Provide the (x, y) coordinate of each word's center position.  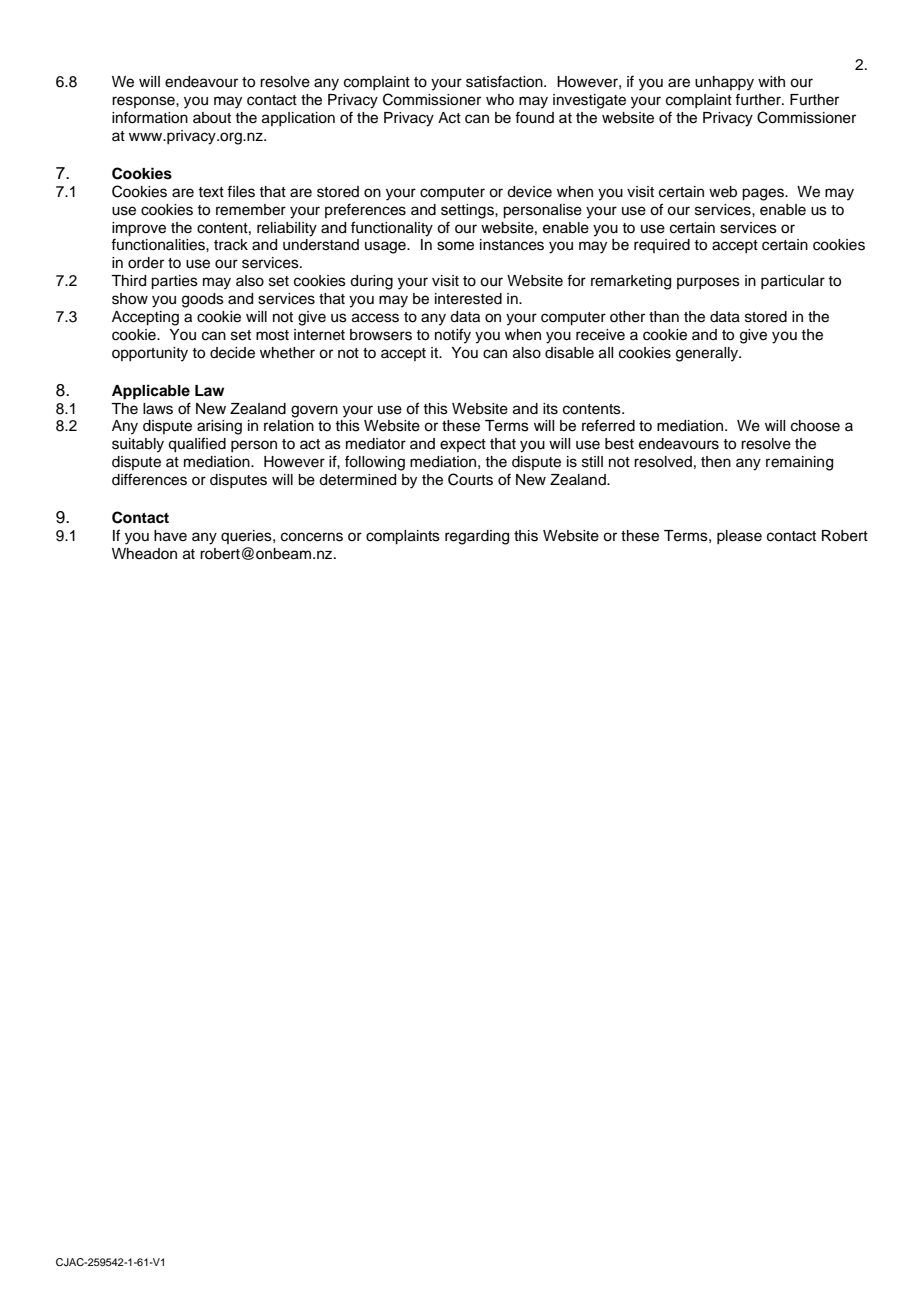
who (500, 99)
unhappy (724, 83)
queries (247, 537)
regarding (477, 537)
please (739, 537)
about (212, 118)
